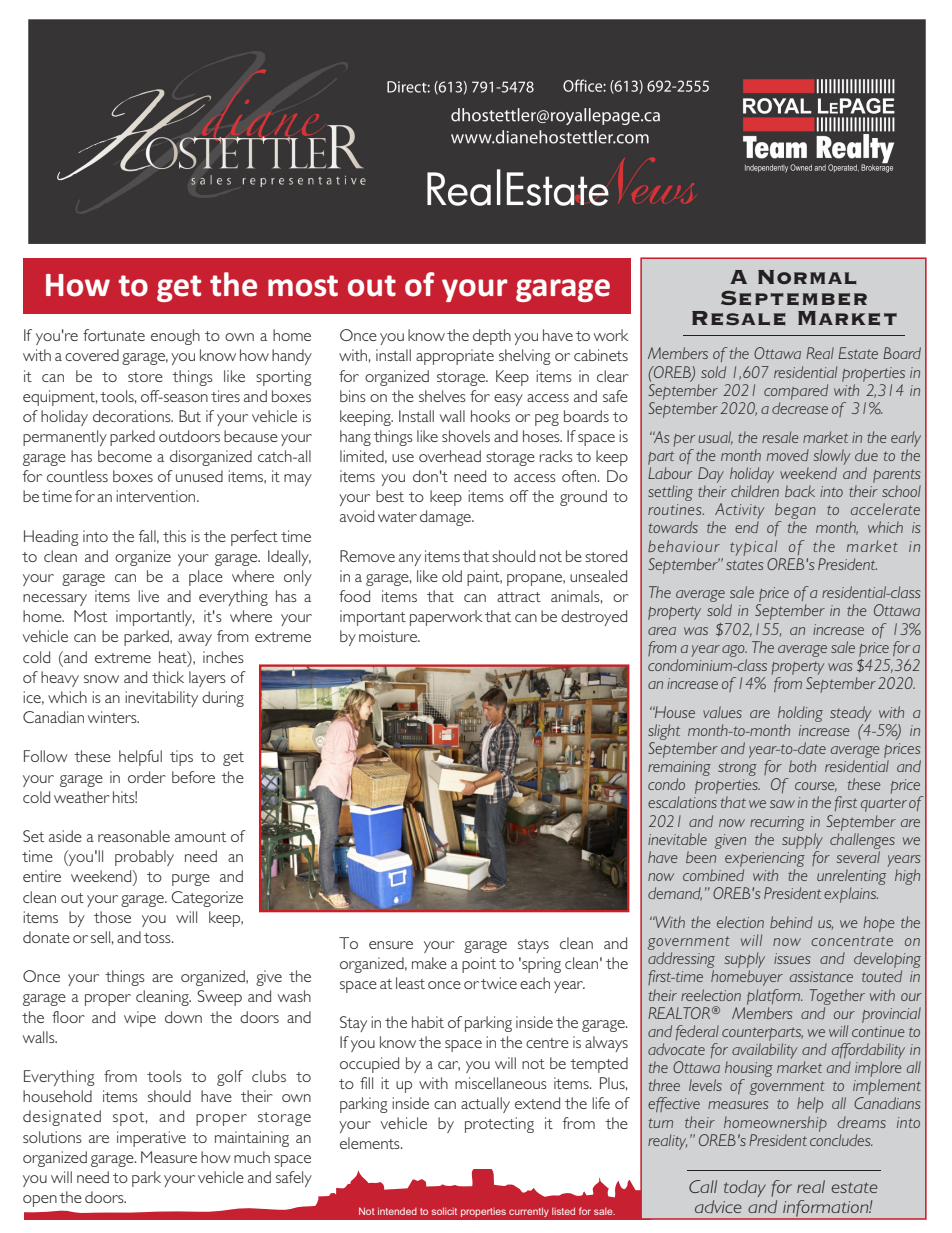  I want to click on intervention, so click(157, 496).
